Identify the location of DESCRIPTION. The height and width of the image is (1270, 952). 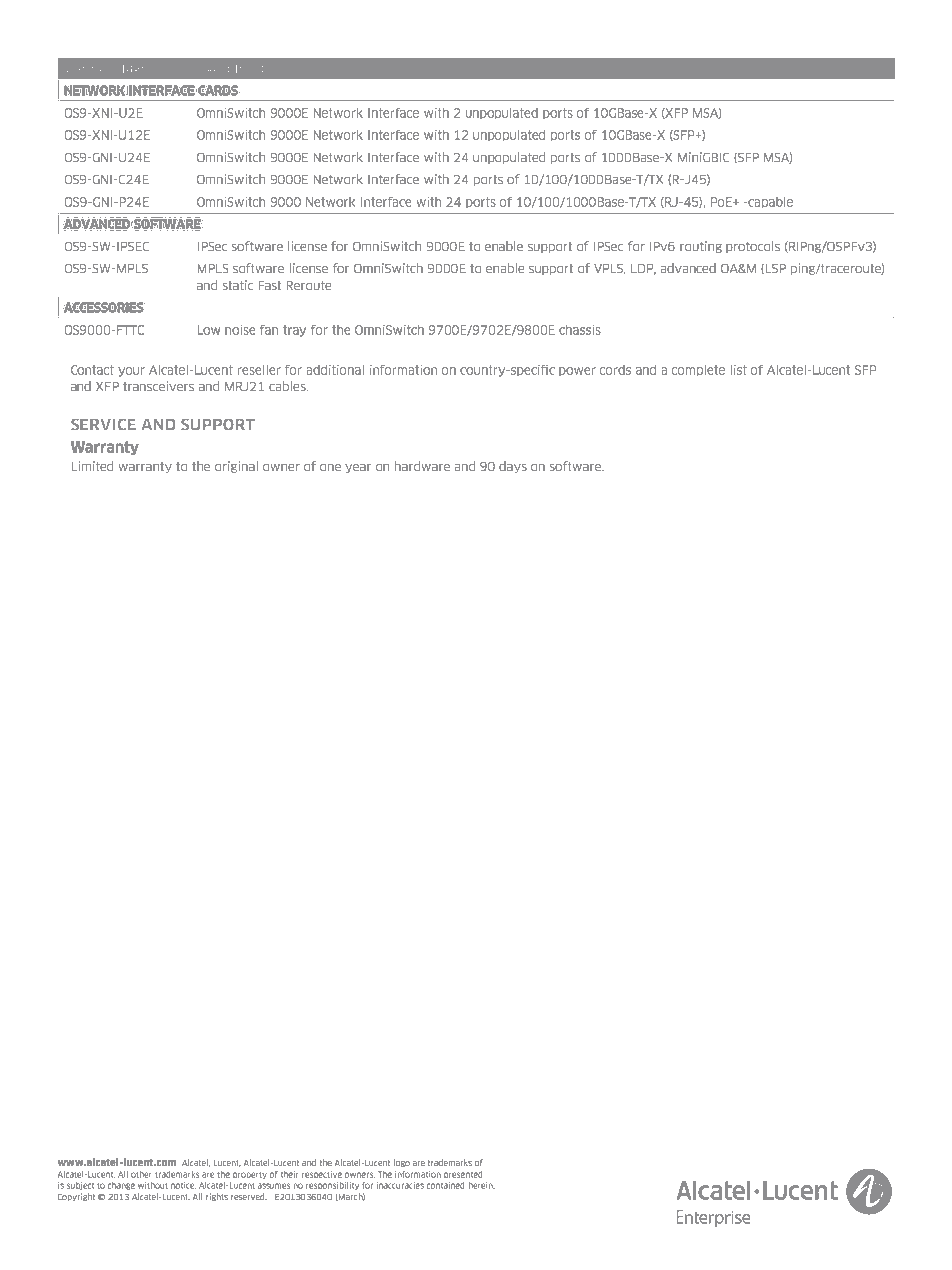
(233, 68).
